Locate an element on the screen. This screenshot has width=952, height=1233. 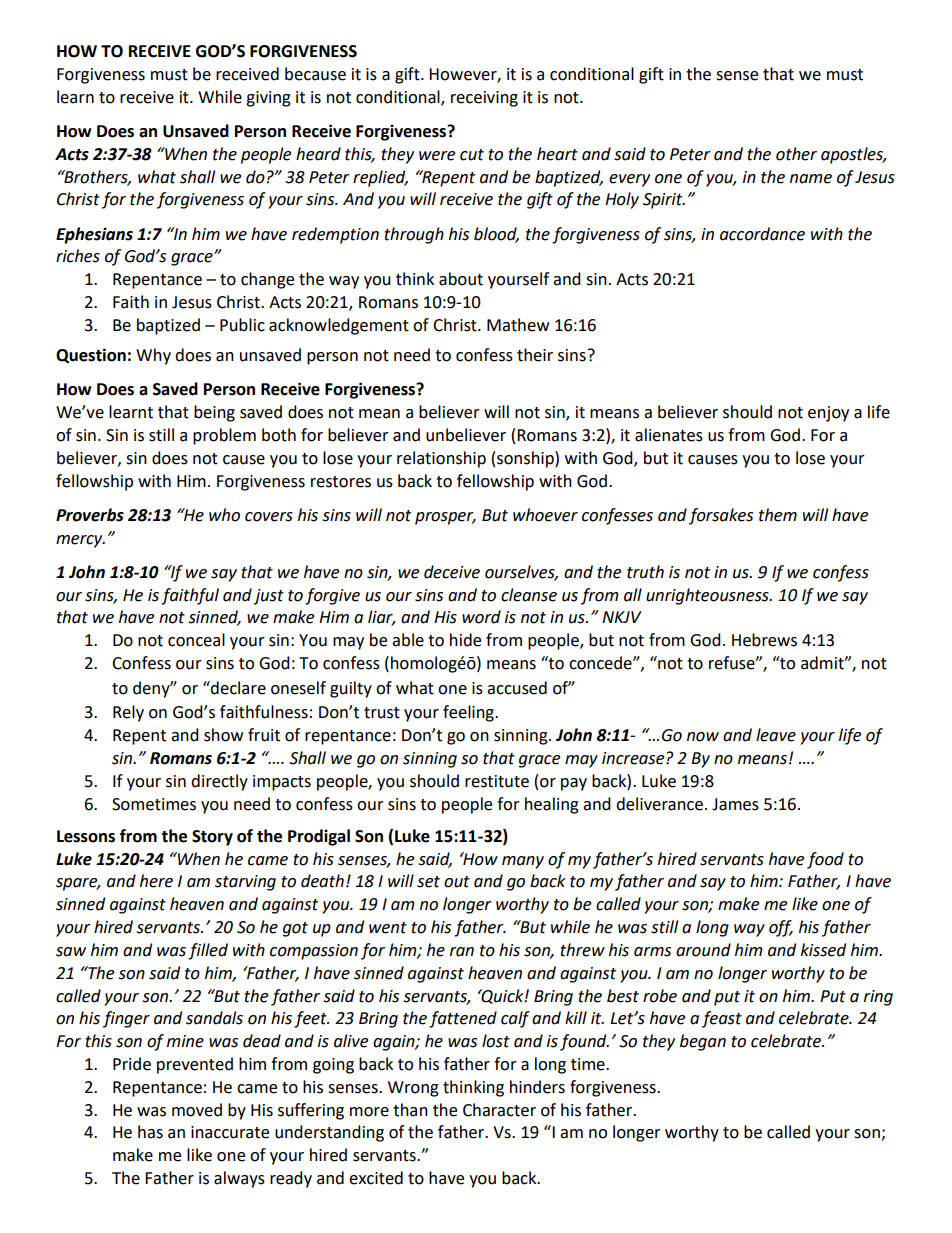
cut is located at coordinates (472, 155).
